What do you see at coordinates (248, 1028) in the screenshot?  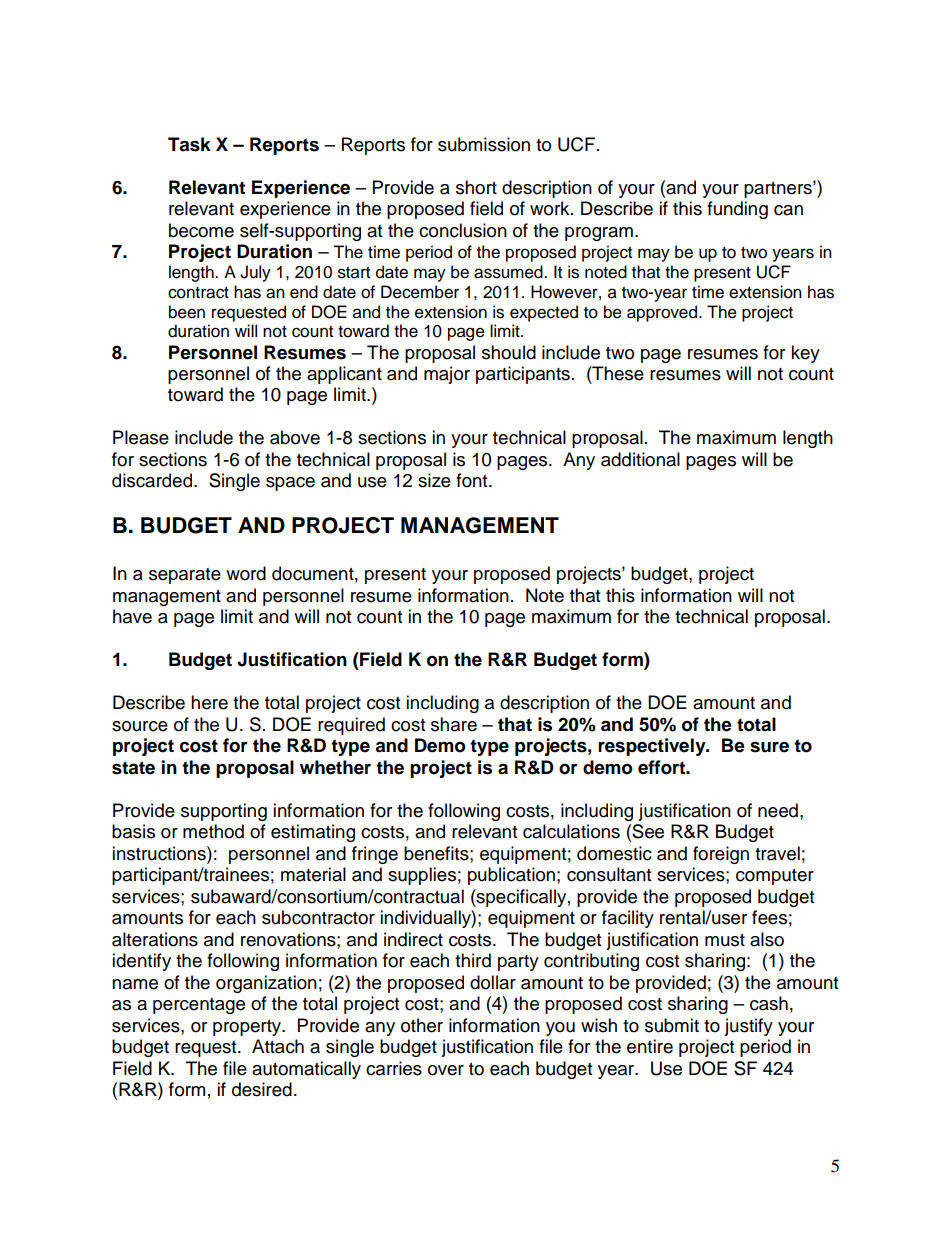 I see `property` at bounding box center [248, 1028].
